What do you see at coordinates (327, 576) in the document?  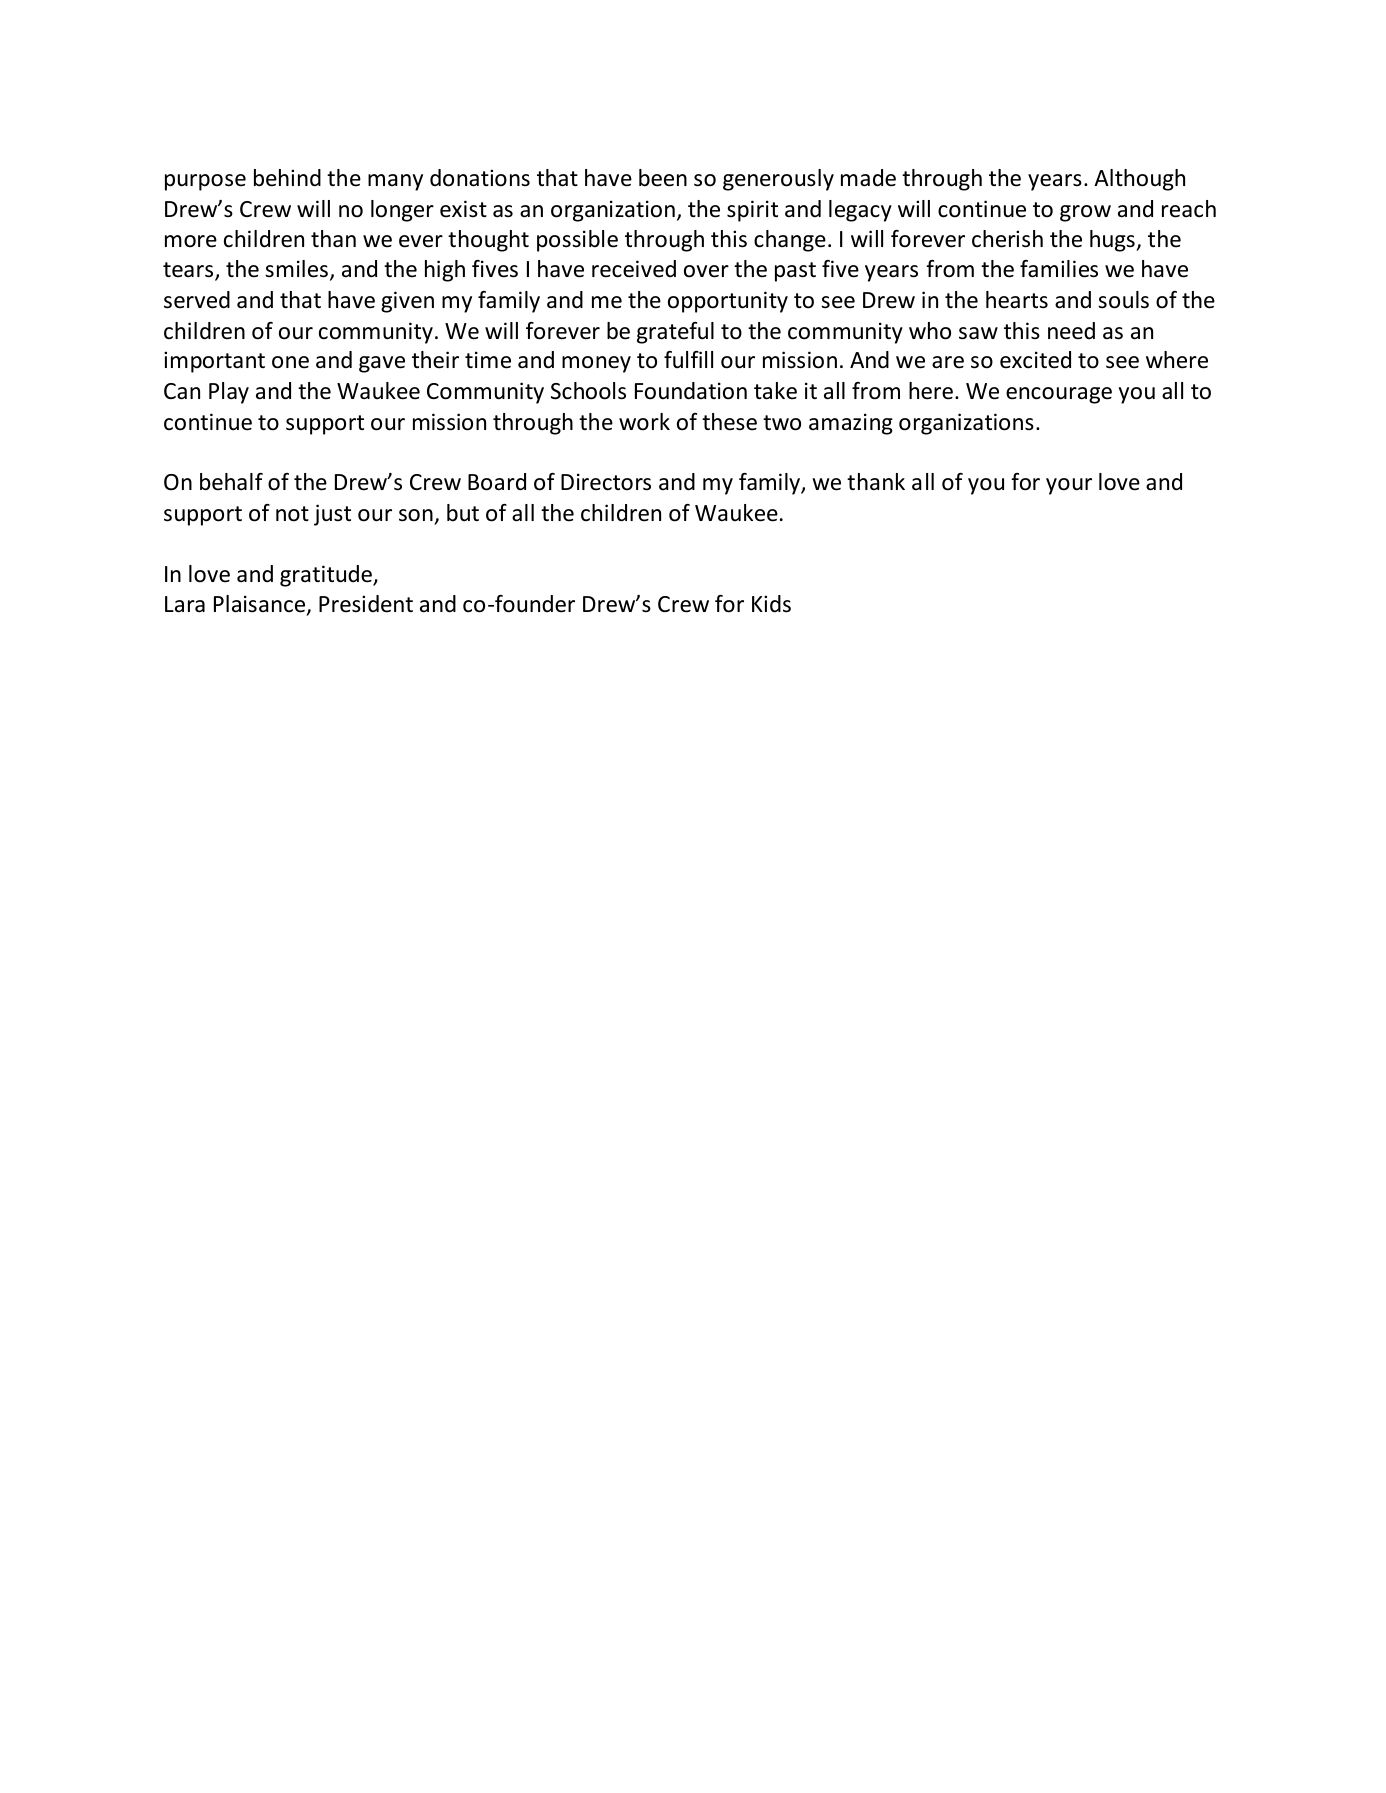 I see `gratitude` at bounding box center [327, 576].
